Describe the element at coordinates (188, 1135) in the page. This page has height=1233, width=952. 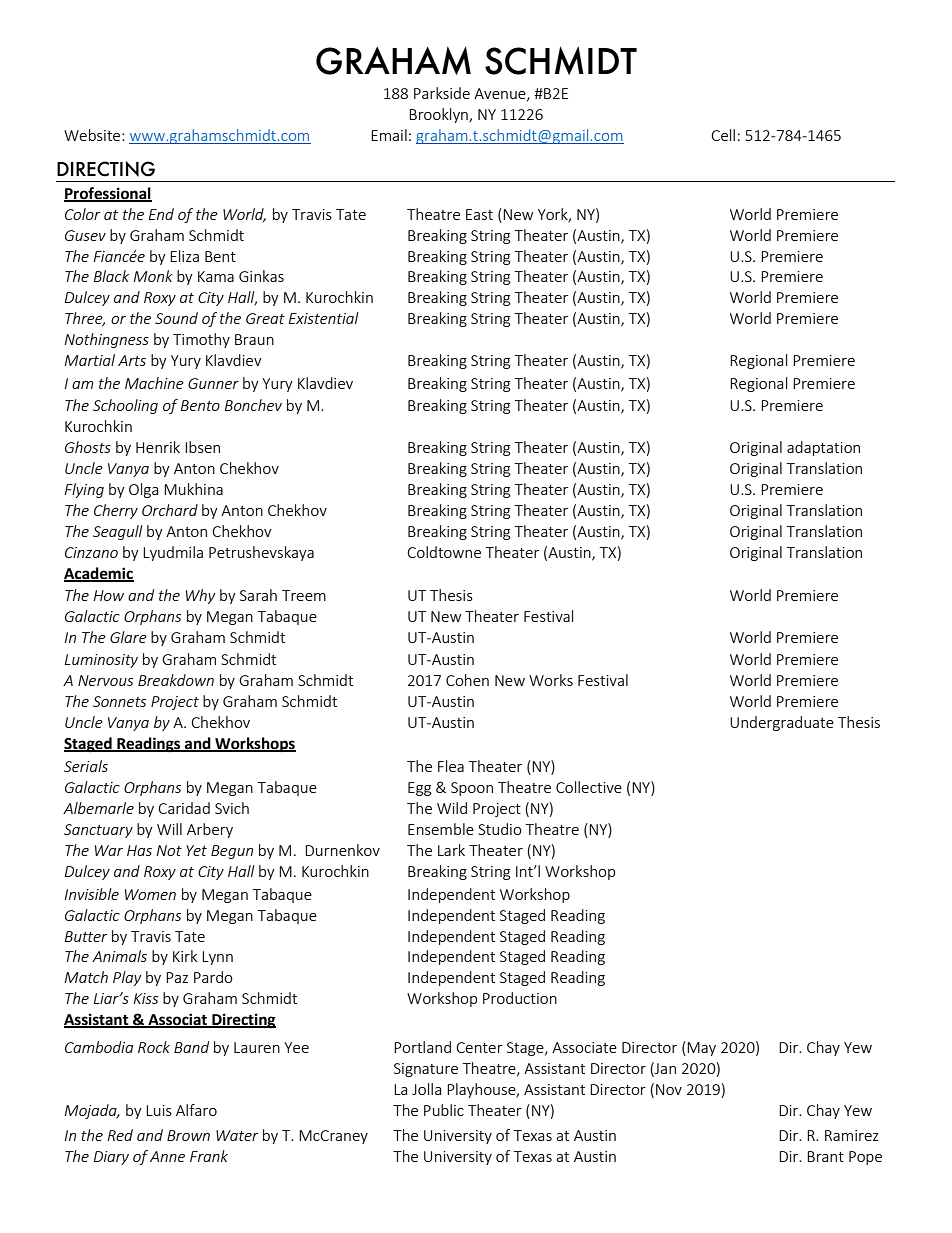
I see `Brown` at that location.
